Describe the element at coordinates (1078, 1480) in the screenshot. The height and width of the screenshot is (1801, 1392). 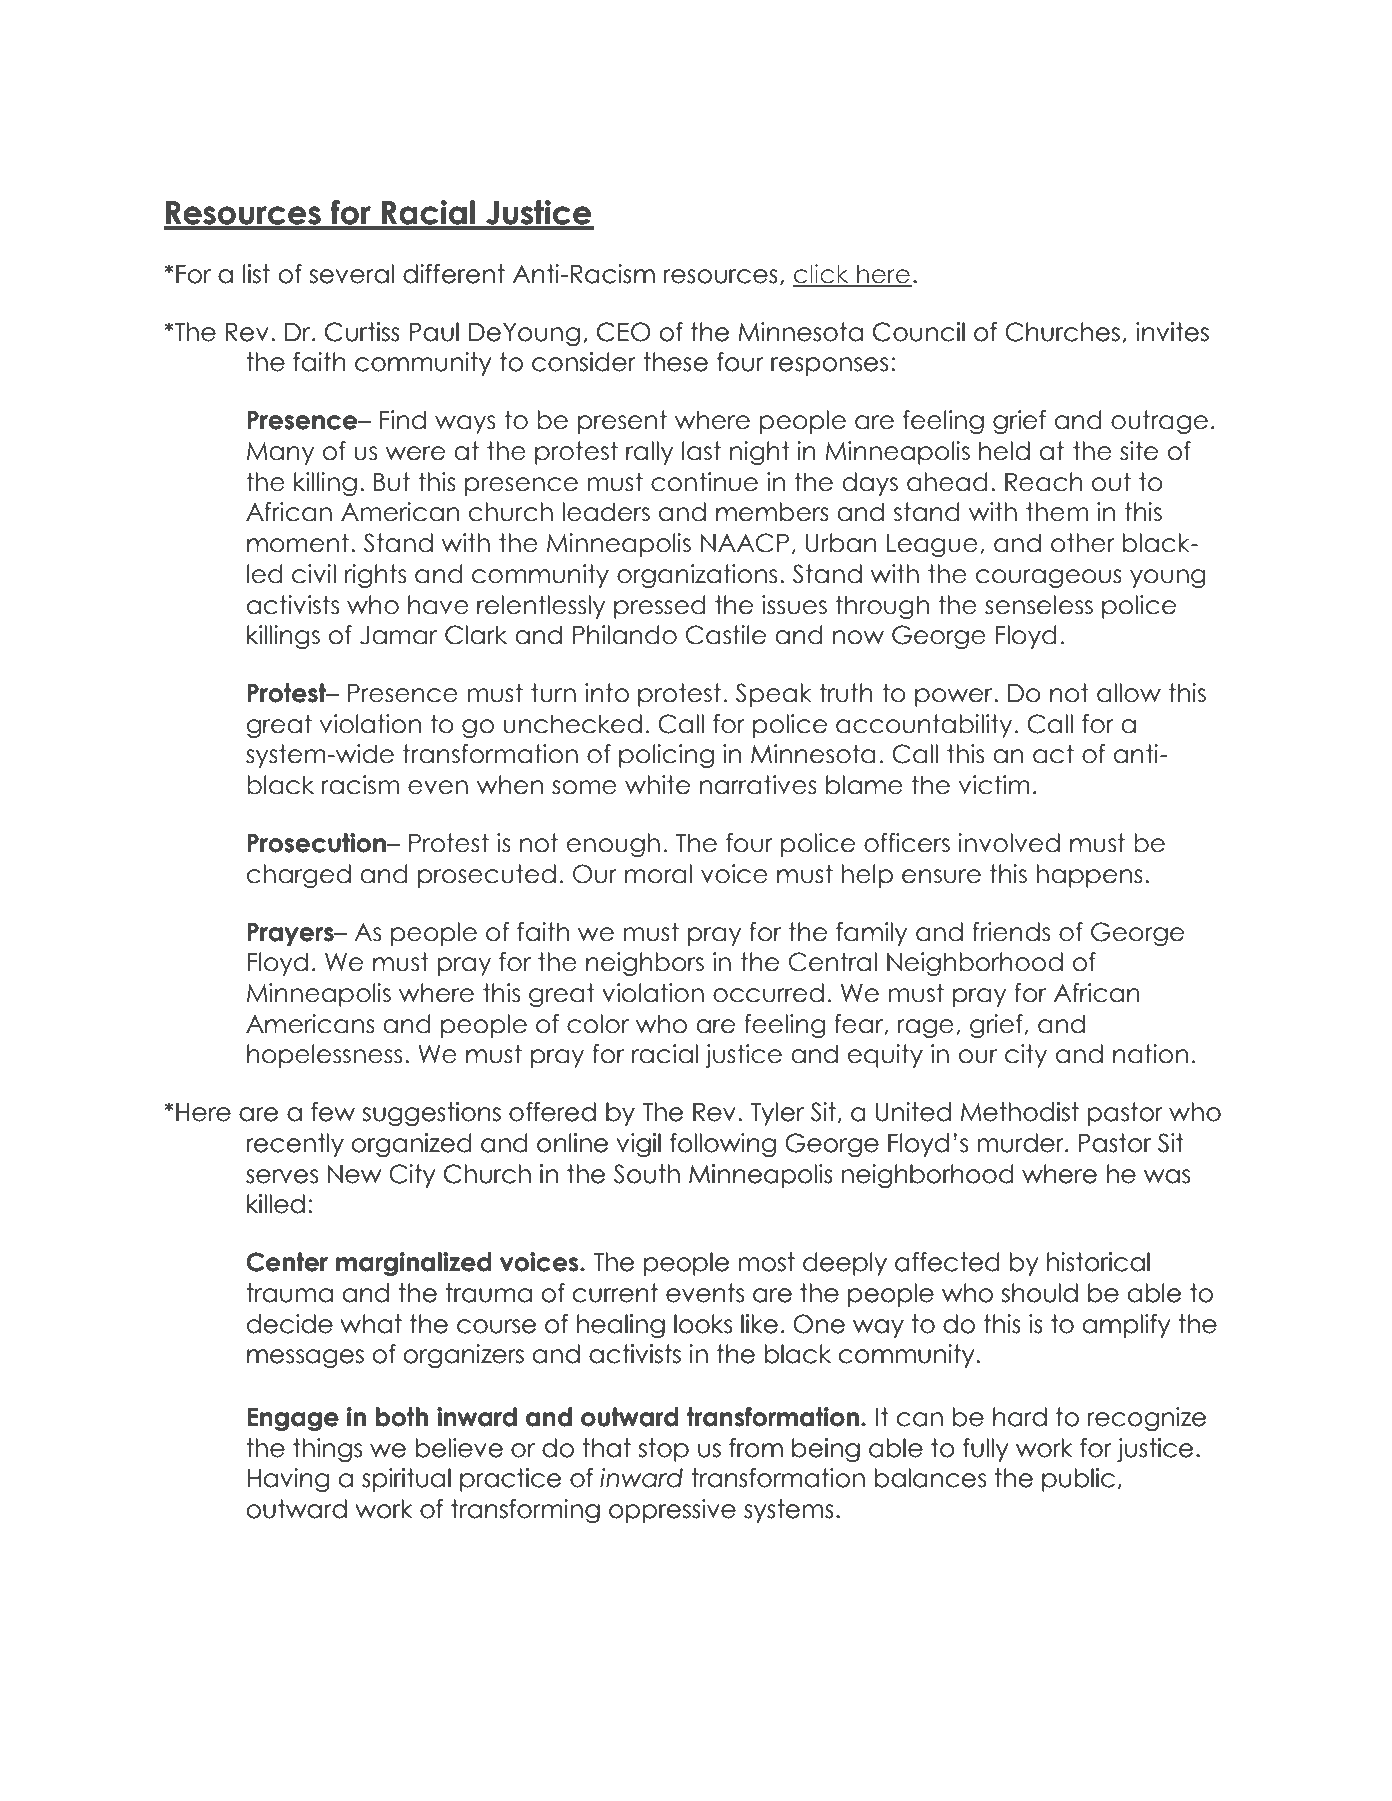
I see `public` at that location.
